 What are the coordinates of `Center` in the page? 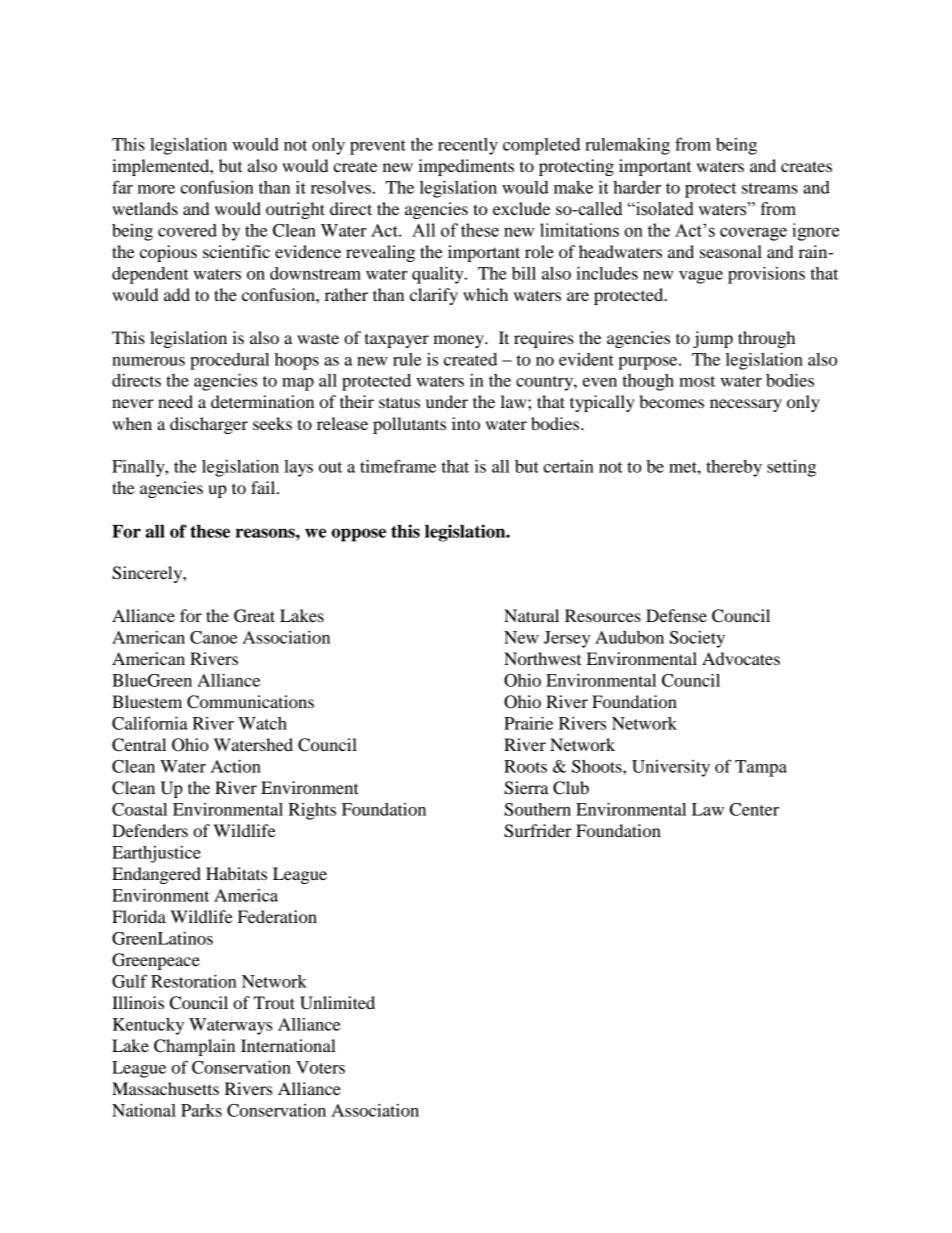 It's located at (754, 809).
